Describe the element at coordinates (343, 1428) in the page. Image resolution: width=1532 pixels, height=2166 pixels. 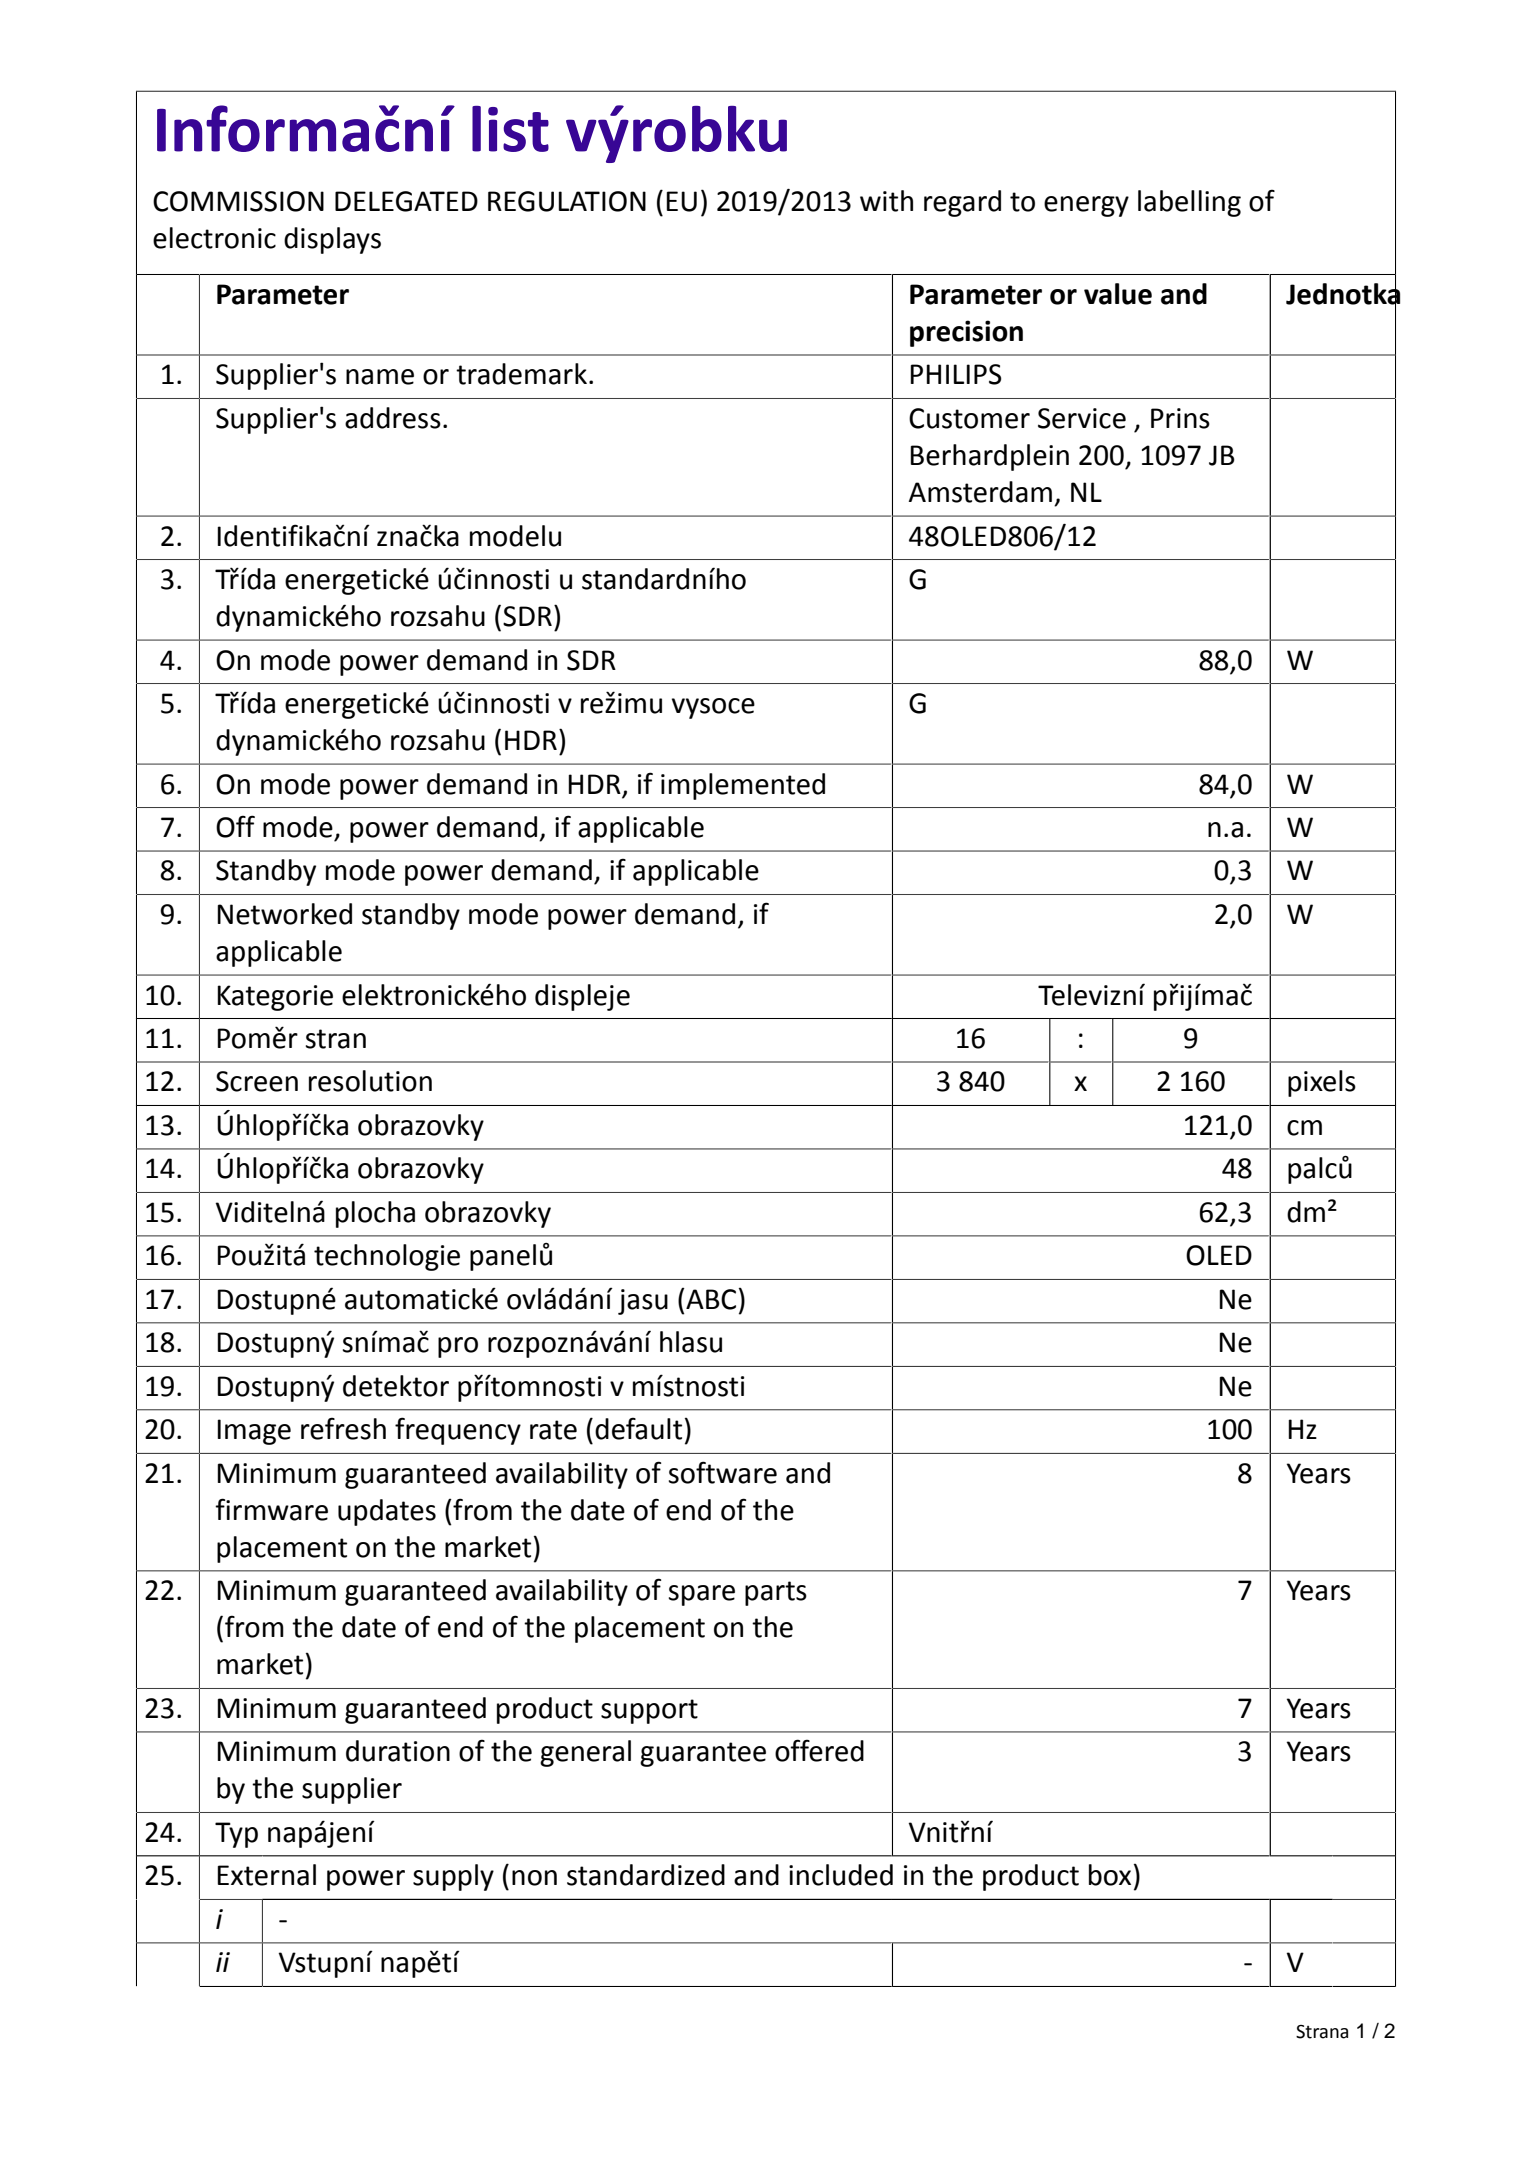
I see `refresh` at that location.
